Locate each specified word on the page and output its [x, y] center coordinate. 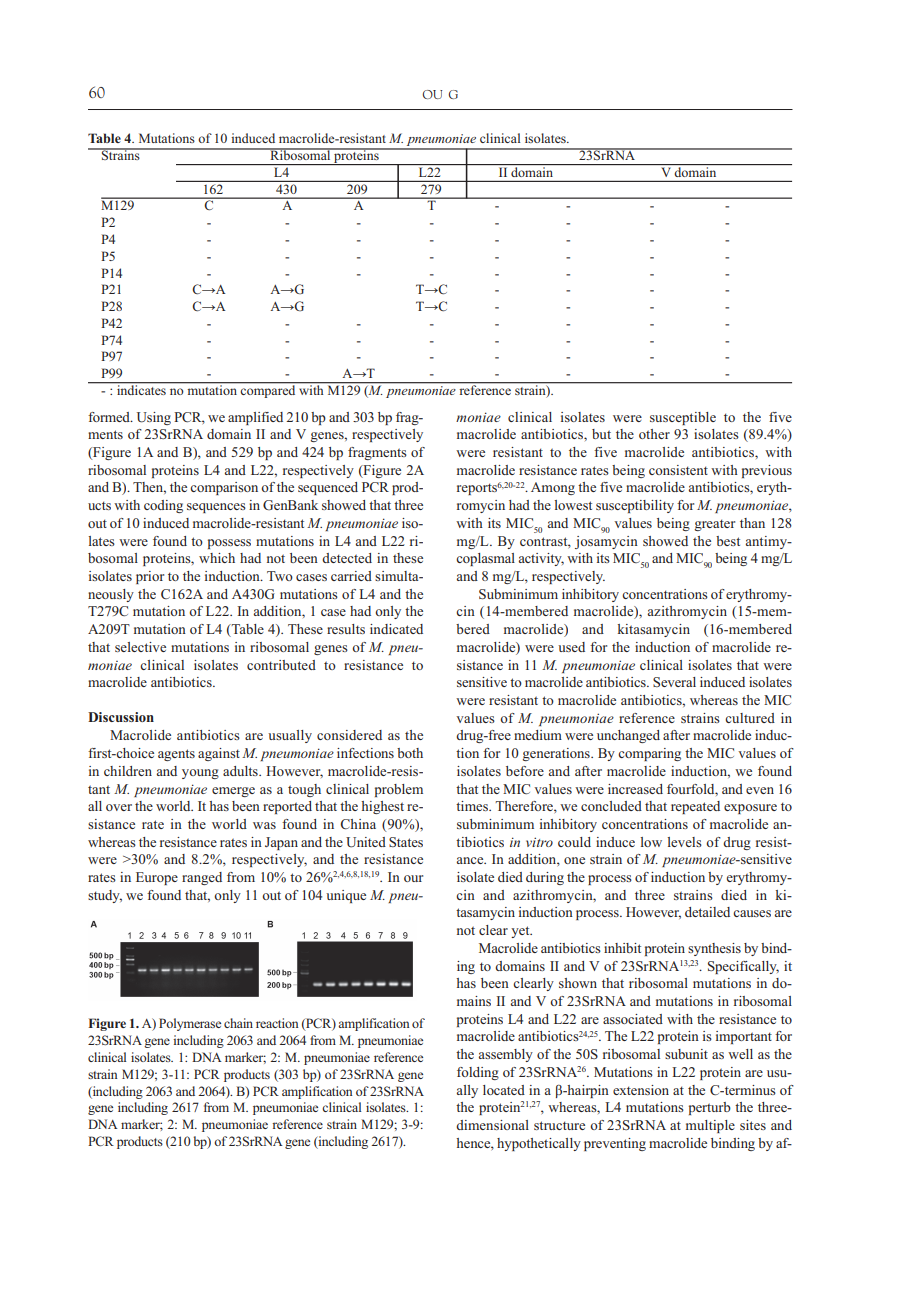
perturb [710, 1108]
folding [478, 1073]
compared [268, 390]
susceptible [683, 418]
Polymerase [190, 1024]
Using [154, 418]
